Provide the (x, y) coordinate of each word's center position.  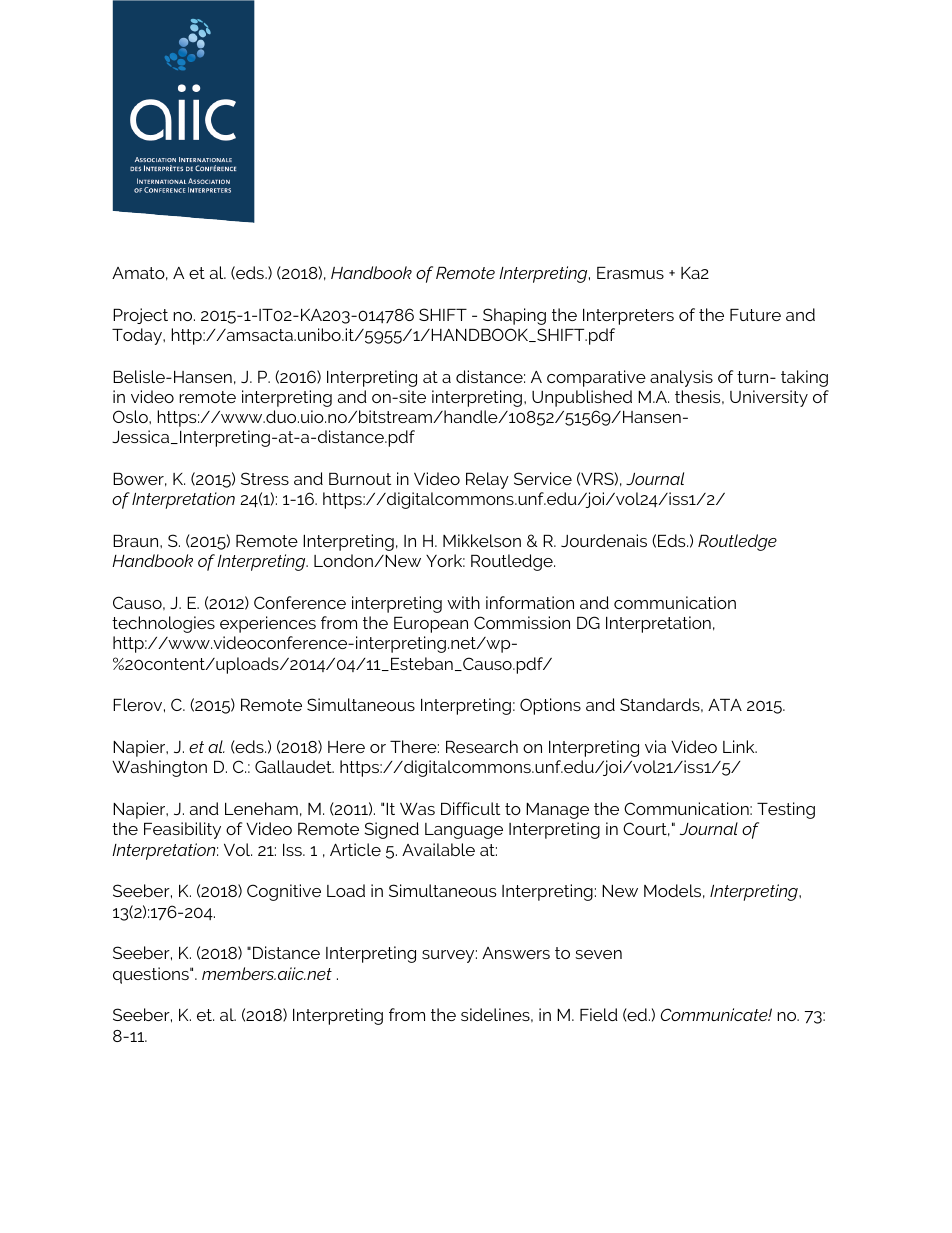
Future (755, 315)
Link (740, 746)
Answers (516, 953)
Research (482, 746)
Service (543, 478)
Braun (137, 541)
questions (152, 975)
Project (140, 316)
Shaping (514, 316)
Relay (487, 480)
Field (599, 1014)
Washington (159, 768)
